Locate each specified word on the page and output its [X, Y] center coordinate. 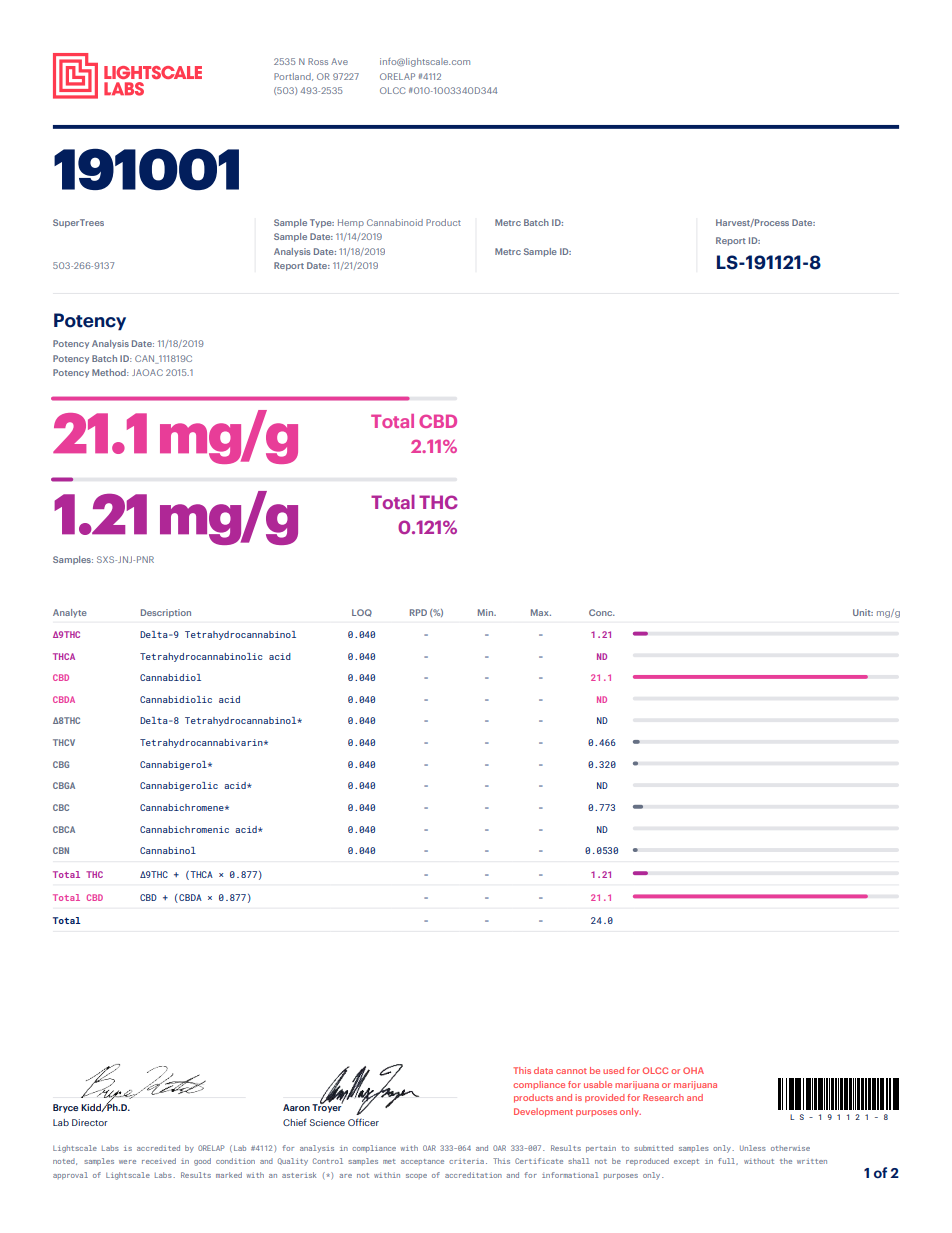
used [613, 1070]
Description [166, 613]
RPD [418, 612]
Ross [318, 61]
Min [487, 612]
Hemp [351, 223]
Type [322, 223]
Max [541, 612]
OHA [693, 1070]
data [543, 1070]
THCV [64, 742]
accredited [158, 1148]
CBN [61, 850]
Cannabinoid [395, 222]
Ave [339, 61]
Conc [602, 612]
